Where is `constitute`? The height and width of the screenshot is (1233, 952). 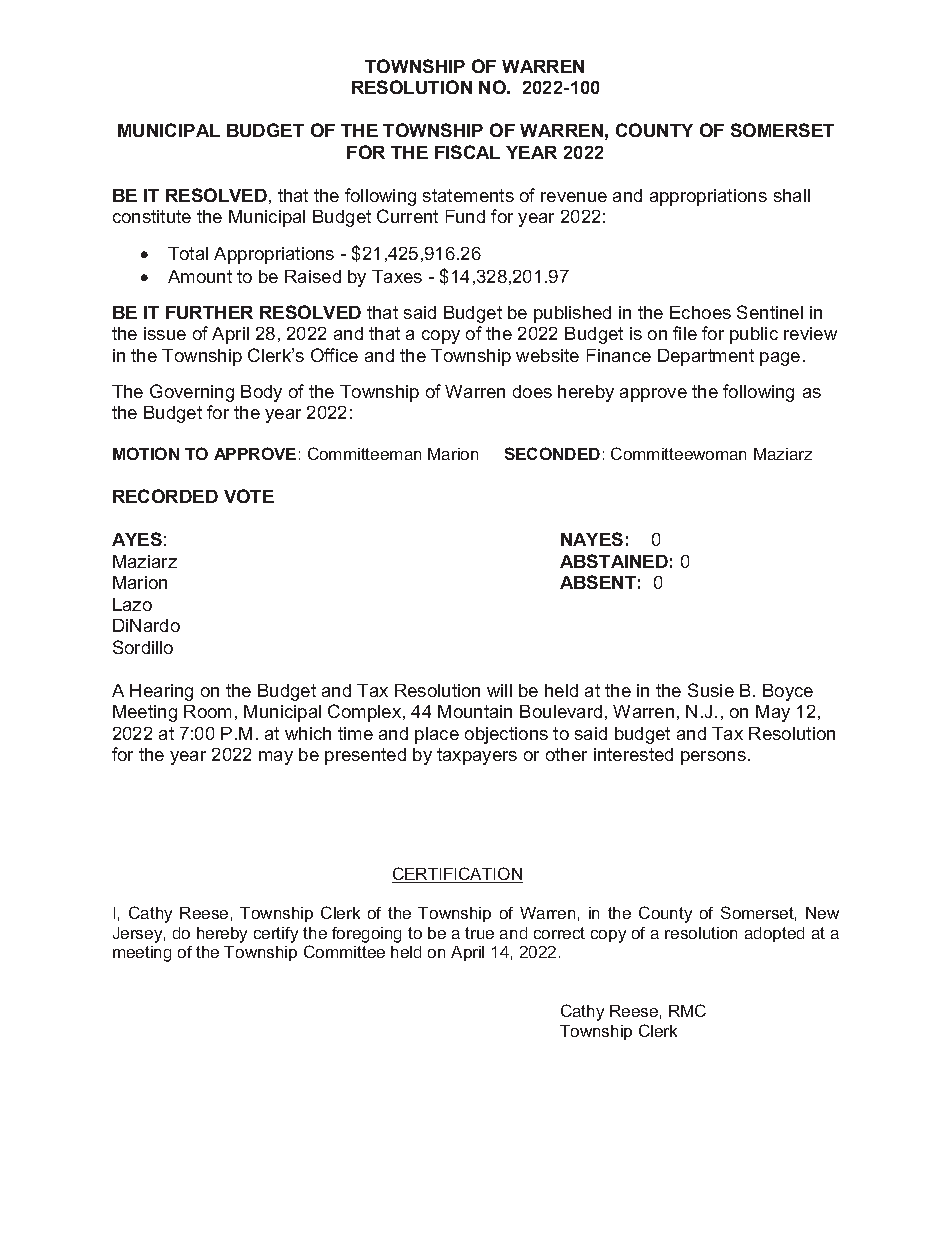 constitute is located at coordinates (152, 216).
